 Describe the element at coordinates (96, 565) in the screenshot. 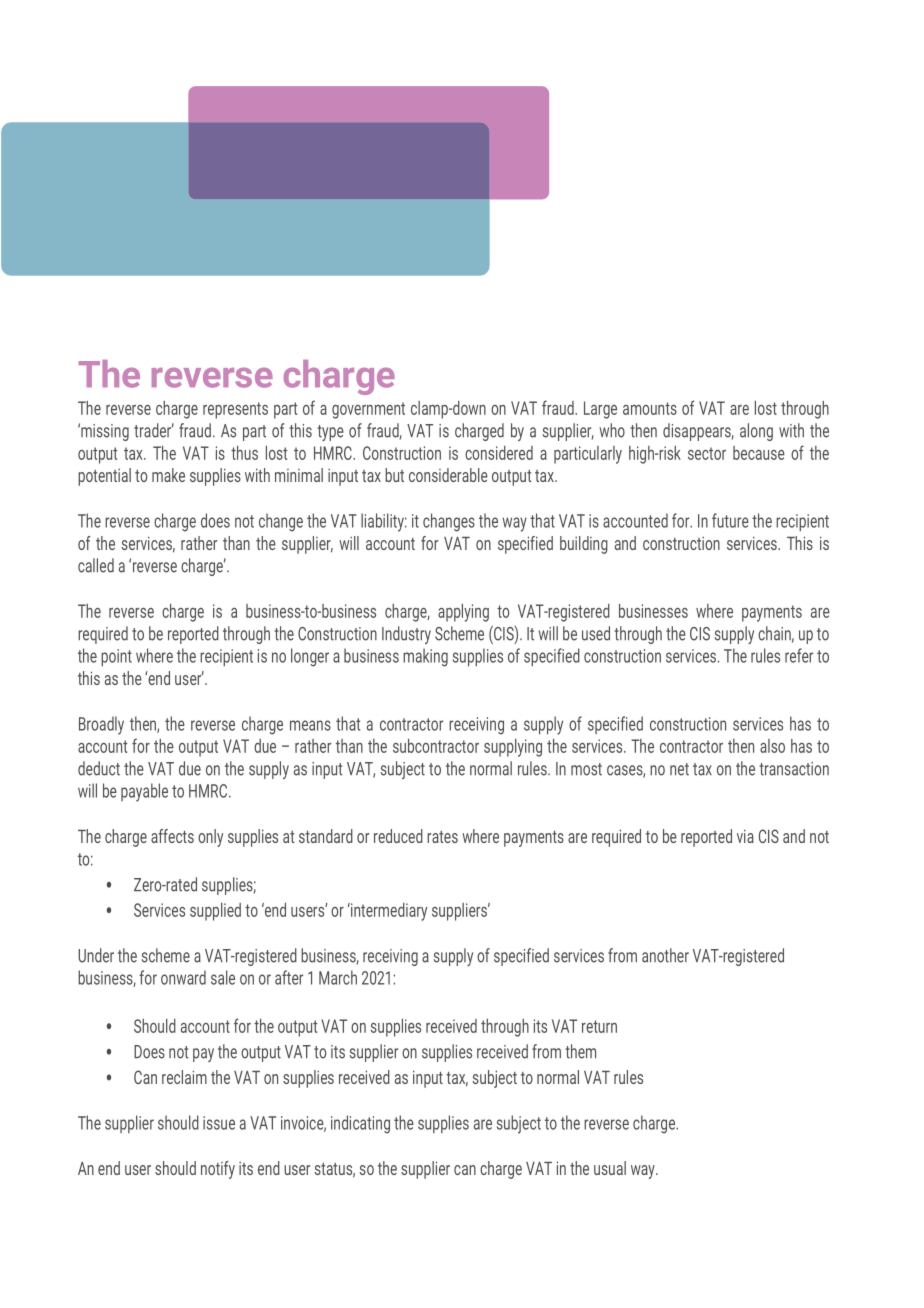

I see `called` at that location.
